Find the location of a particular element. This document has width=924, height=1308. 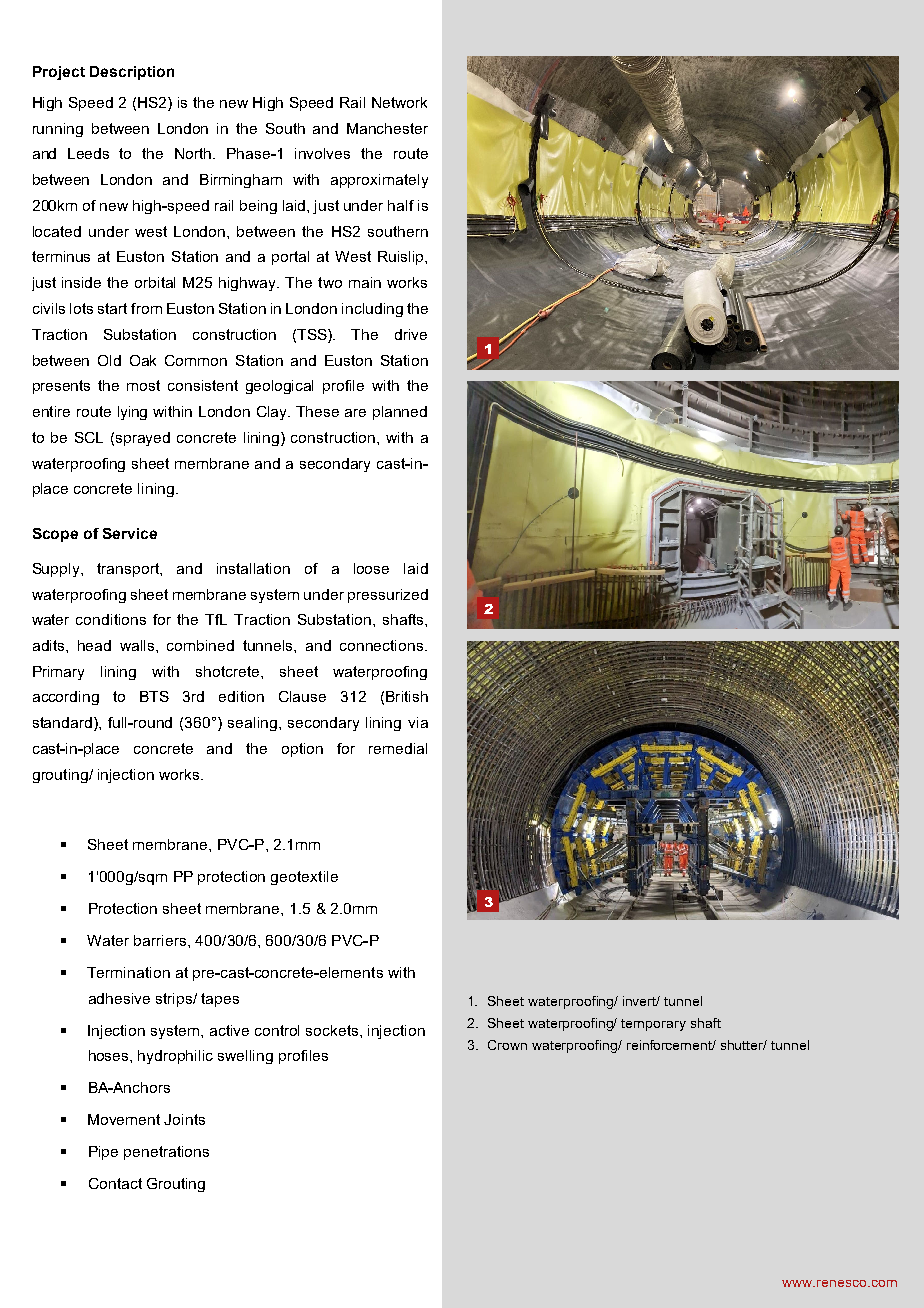

standard is located at coordinates (62, 722).
